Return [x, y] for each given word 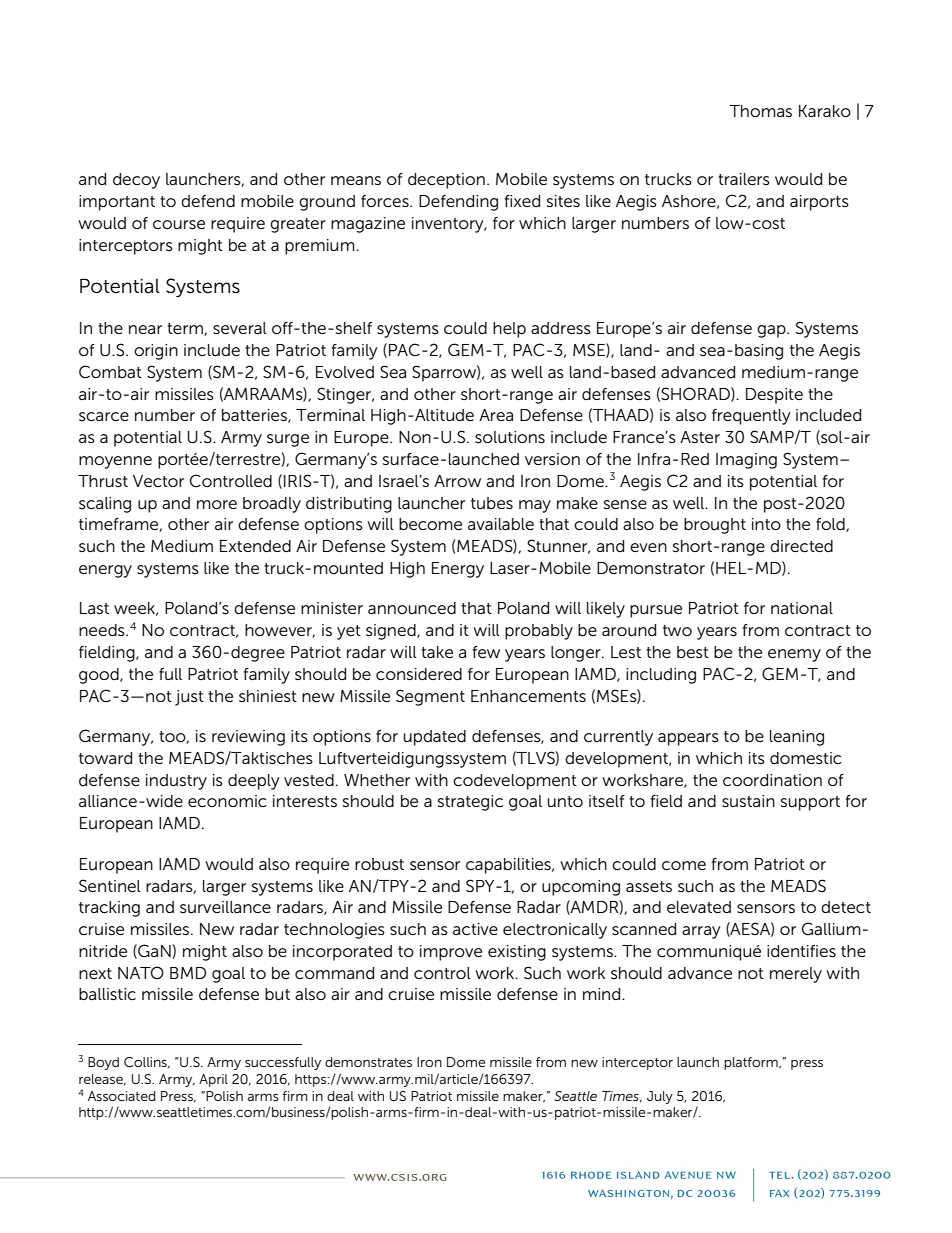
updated [435, 738]
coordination [772, 780]
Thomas [760, 111]
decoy [136, 181]
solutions [510, 437]
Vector [158, 481]
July [660, 1097]
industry [176, 782]
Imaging [746, 461]
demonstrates [368, 1062]
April [213, 1080]
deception [446, 181]
